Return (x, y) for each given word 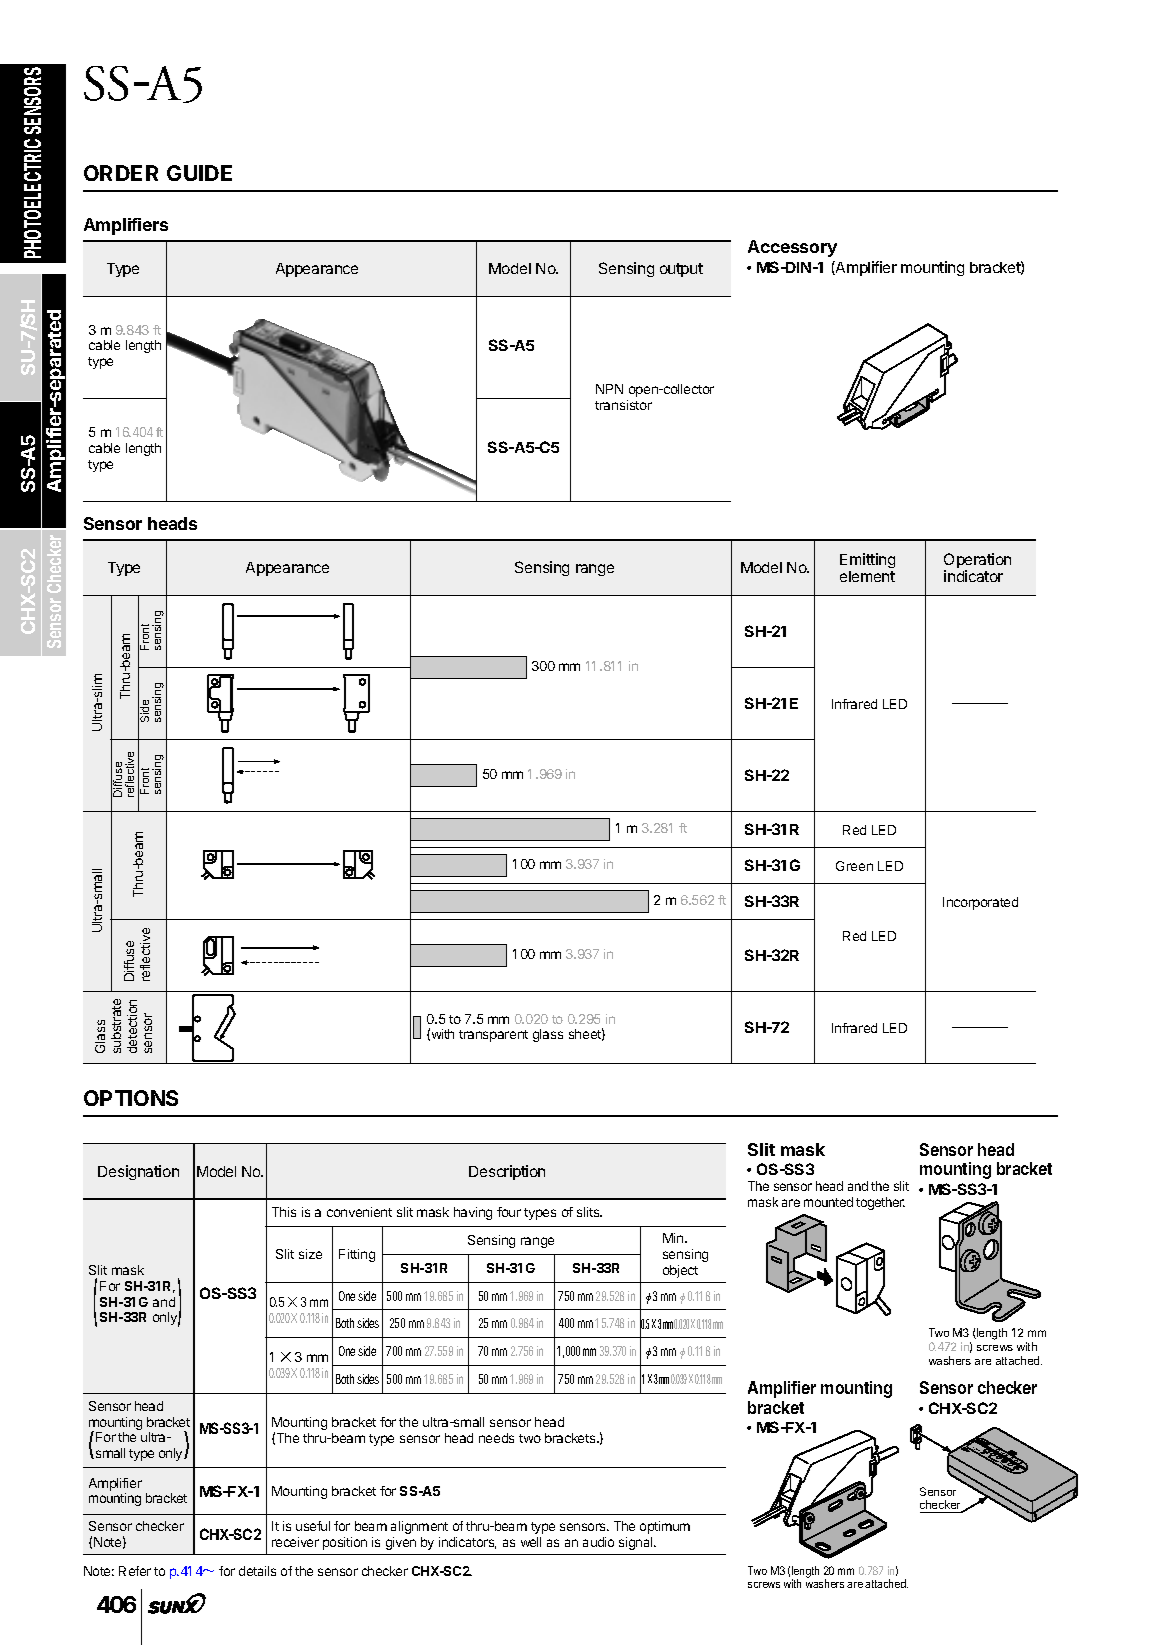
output (681, 270)
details (257, 1571)
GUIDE (199, 173)
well (531, 1542)
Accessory (792, 248)
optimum (665, 1527)
